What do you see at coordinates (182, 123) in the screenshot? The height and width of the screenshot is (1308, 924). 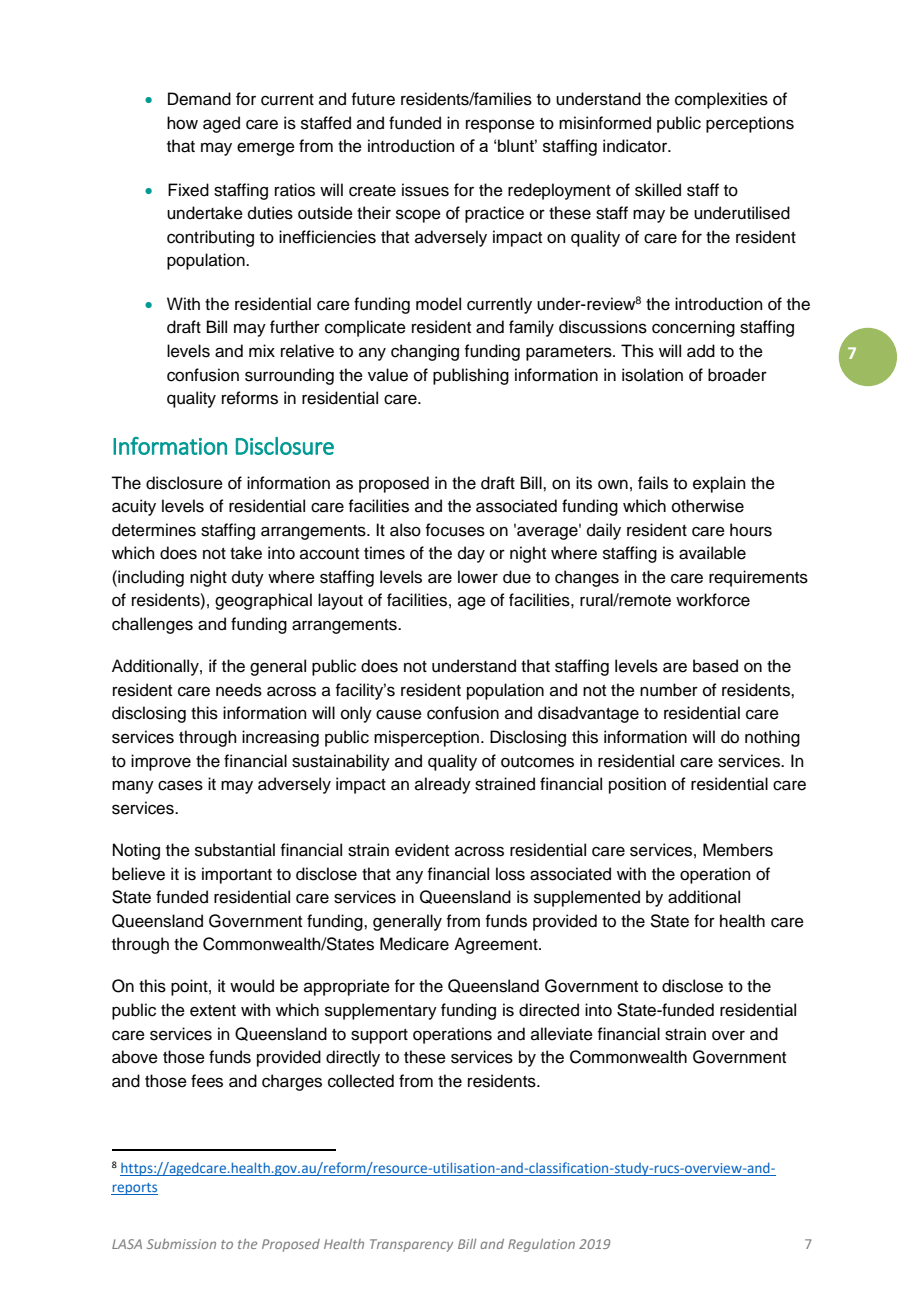 I see `how` at bounding box center [182, 123].
